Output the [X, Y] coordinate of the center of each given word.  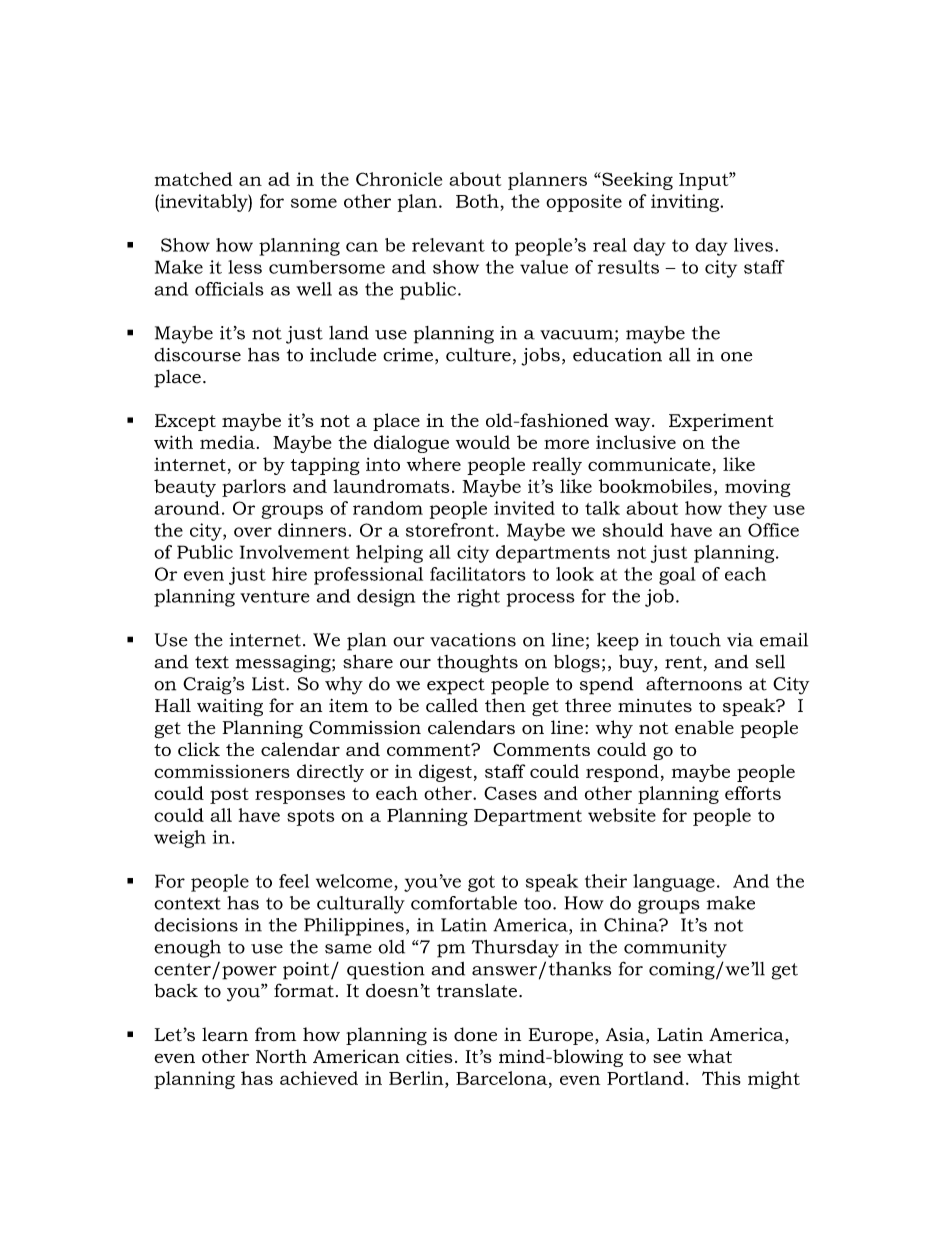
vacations [473, 640]
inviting [686, 203]
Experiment [721, 422]
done [475, 1034]
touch [695, 640]
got [481, 883]
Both [477, 201]
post [229, 796]
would [483, 442]
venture [275, 596]
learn [225, 1034]
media [227, 442]
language [674, 883]
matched [193, 179]
